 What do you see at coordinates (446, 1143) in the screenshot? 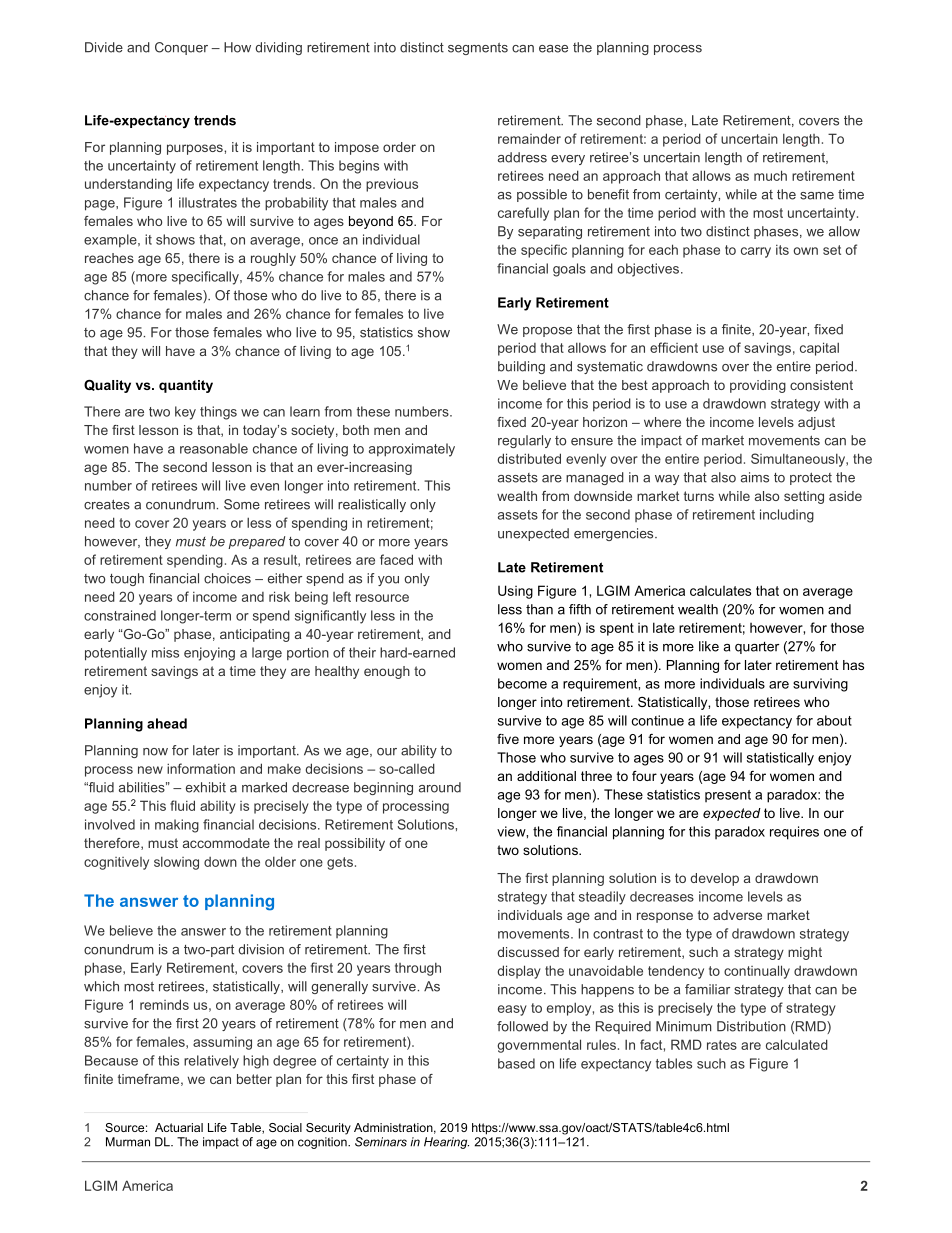
I see `Hearing` at bounding box center [446, 1143].
